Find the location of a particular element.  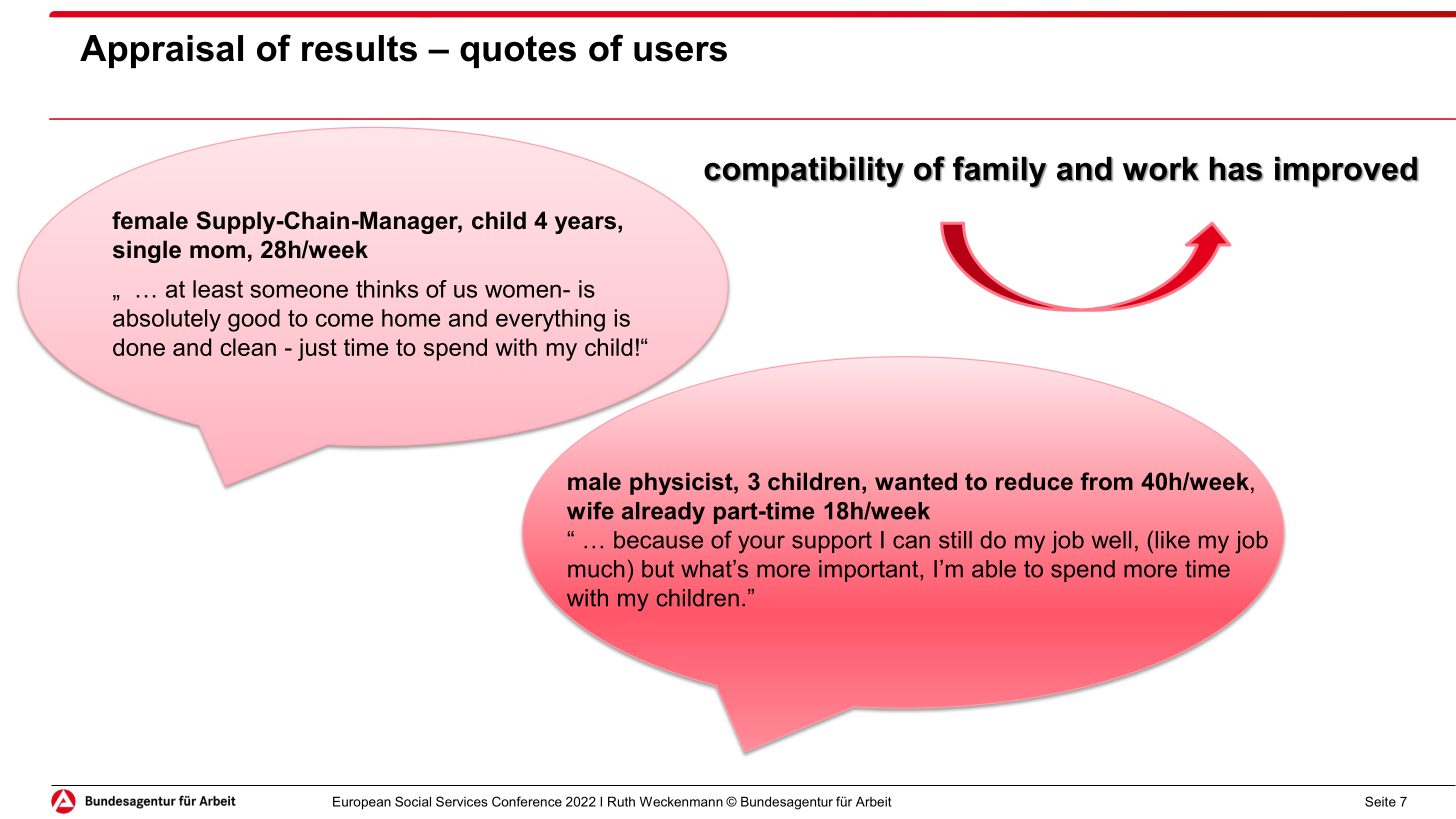

European is located at coordinates (362, 803).
